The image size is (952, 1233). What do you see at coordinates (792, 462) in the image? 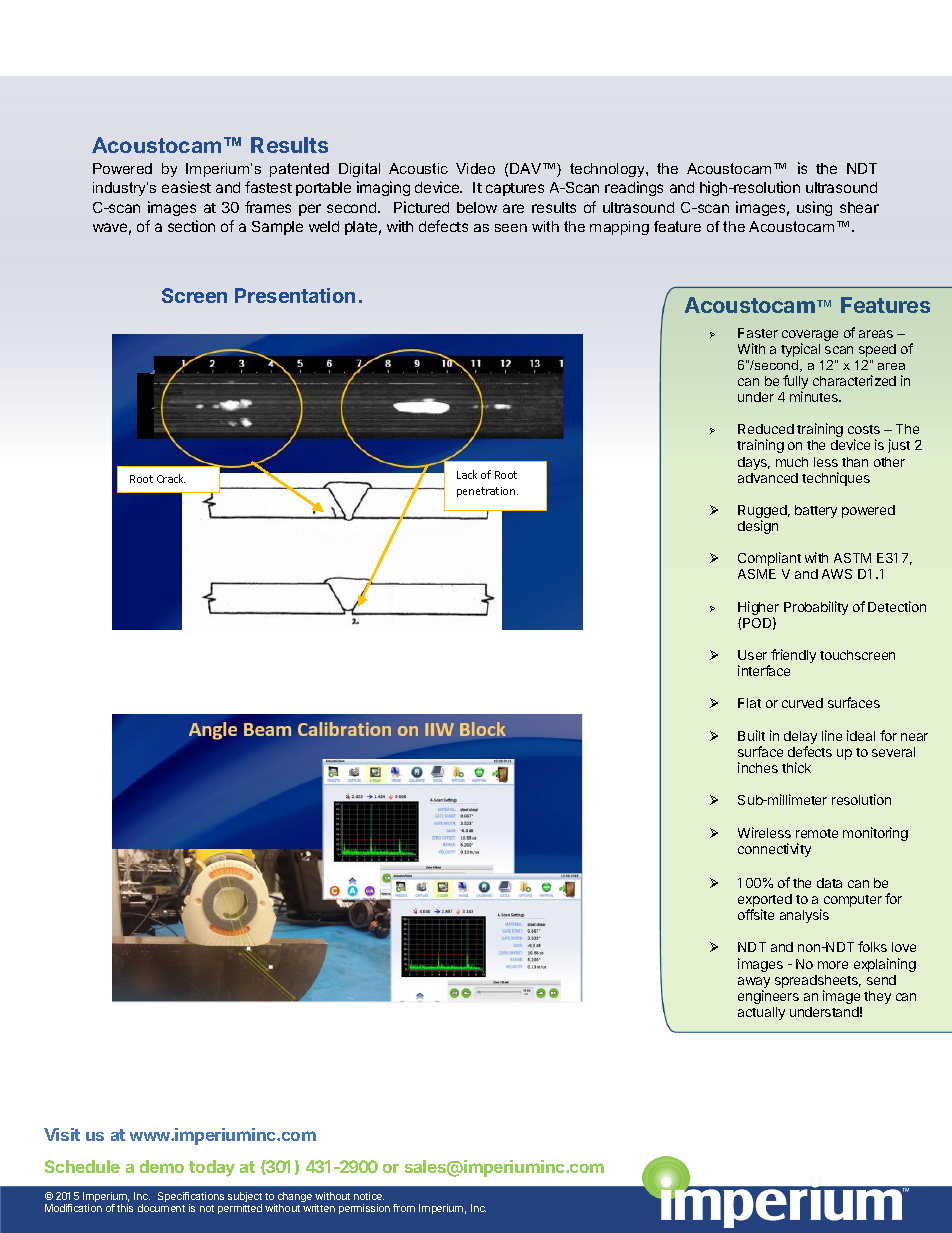
I see `much` at bounding box center [792, 462].
